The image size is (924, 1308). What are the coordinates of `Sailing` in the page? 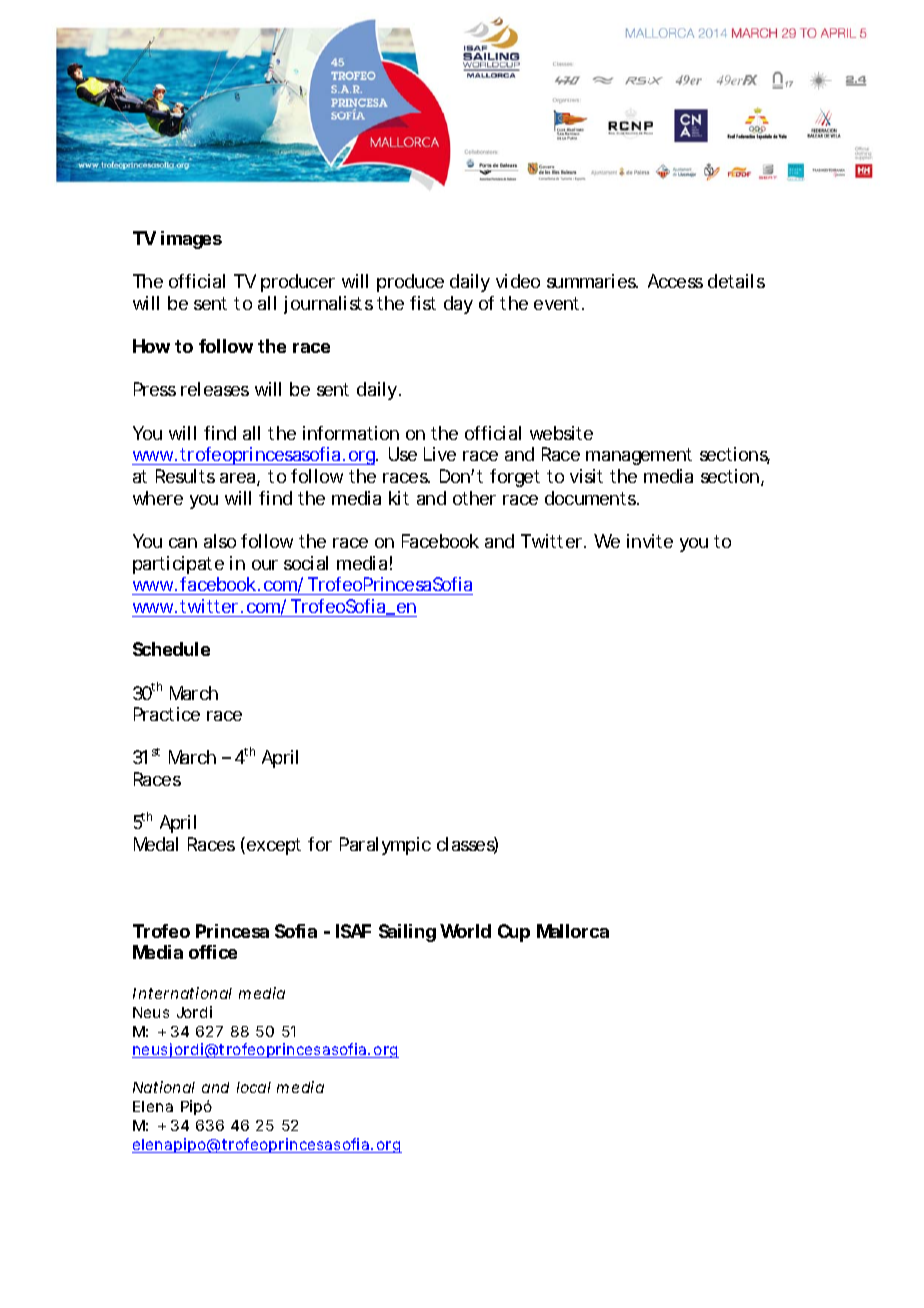 It's located at (407, 933).
